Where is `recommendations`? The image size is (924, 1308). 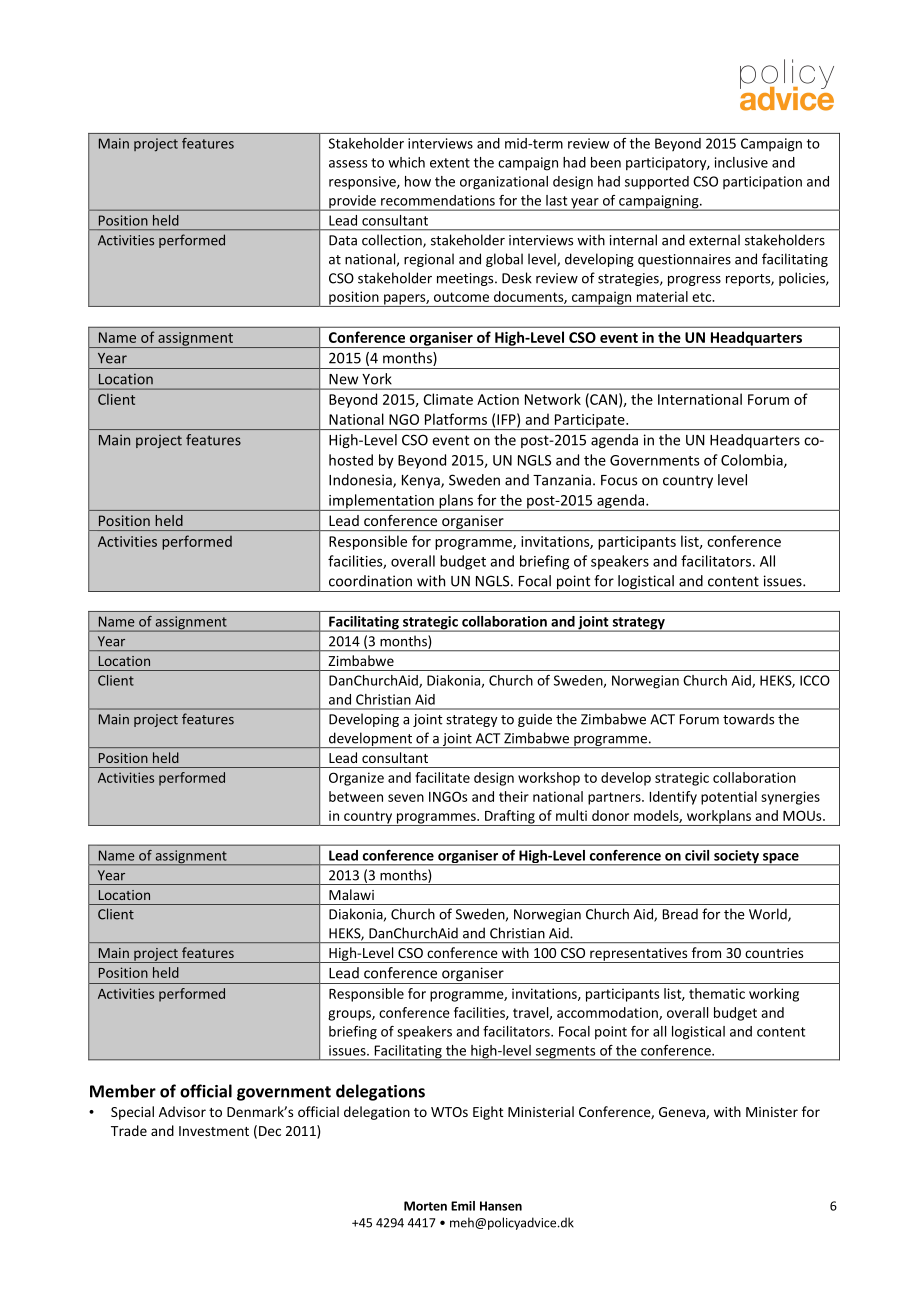
recommendations is located at coordinates (438, 200).
